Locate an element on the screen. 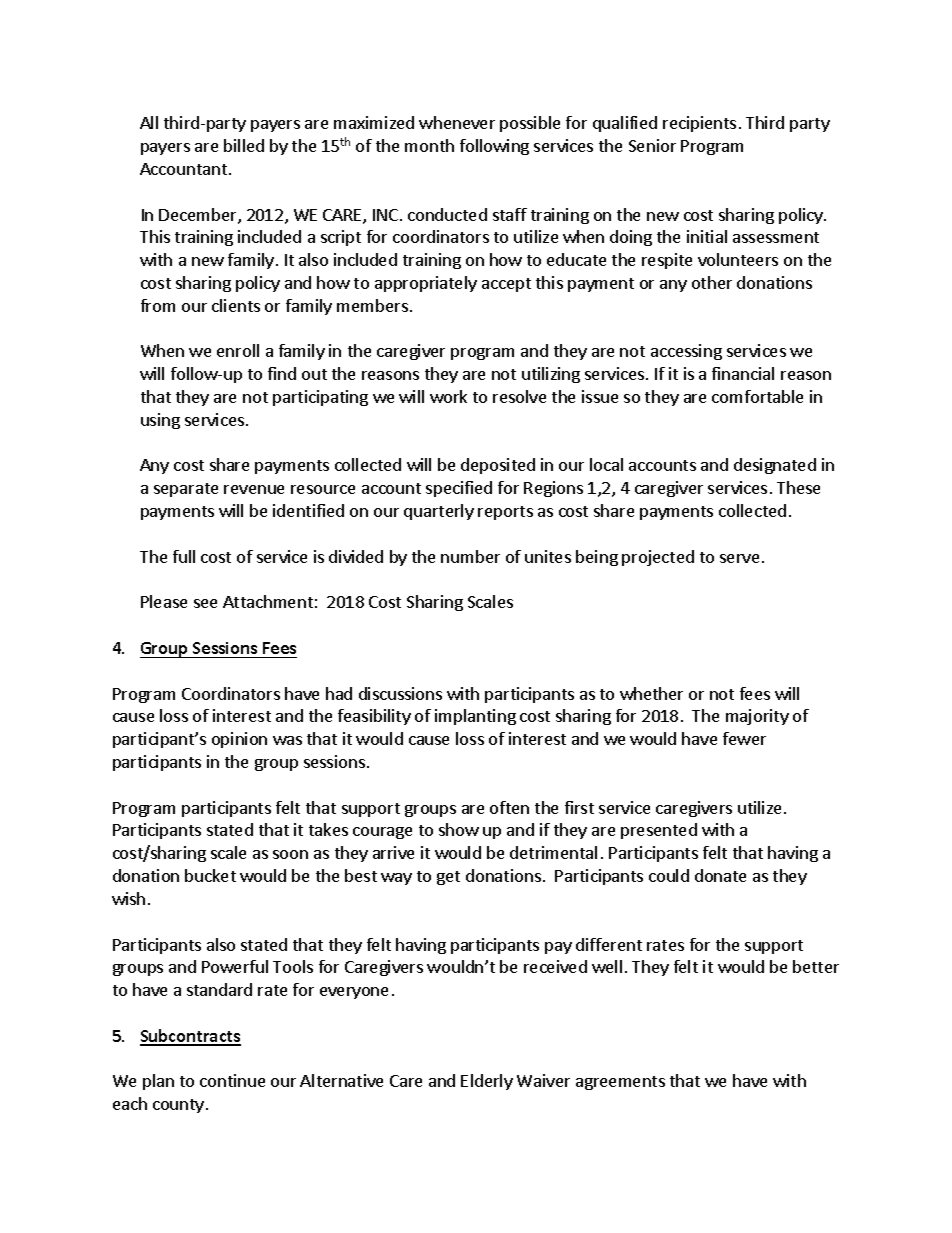 The height and width of the screenshot is (1233, 952). fewer is located at coordinates (744, 738).
